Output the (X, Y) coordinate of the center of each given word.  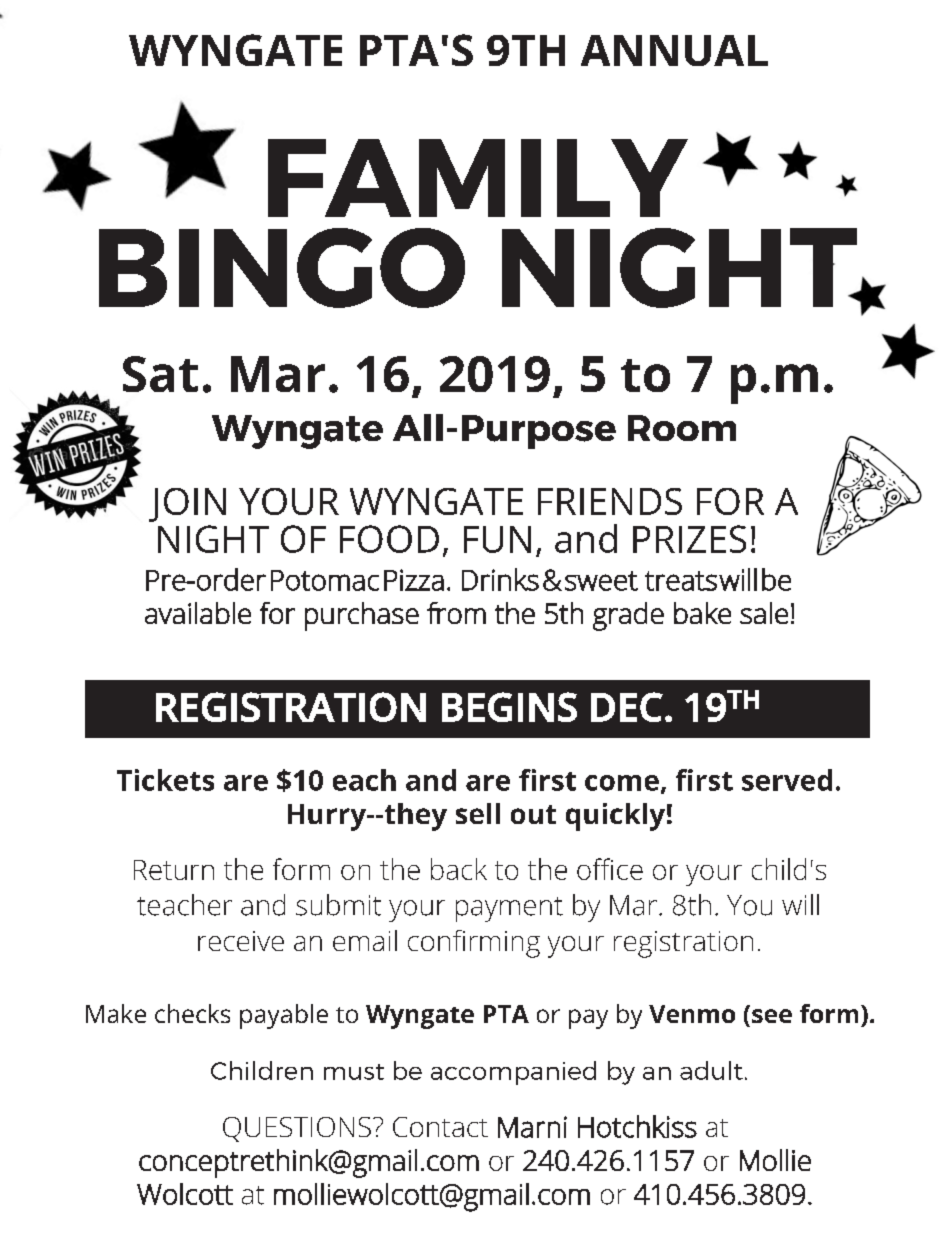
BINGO (282, 268)
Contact (440, 1127)
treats (681, 581)
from (456, 613)
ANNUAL (674, 50)
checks (192, 1013)
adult (711, 1070)
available (198, 613)
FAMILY (478, 178)
